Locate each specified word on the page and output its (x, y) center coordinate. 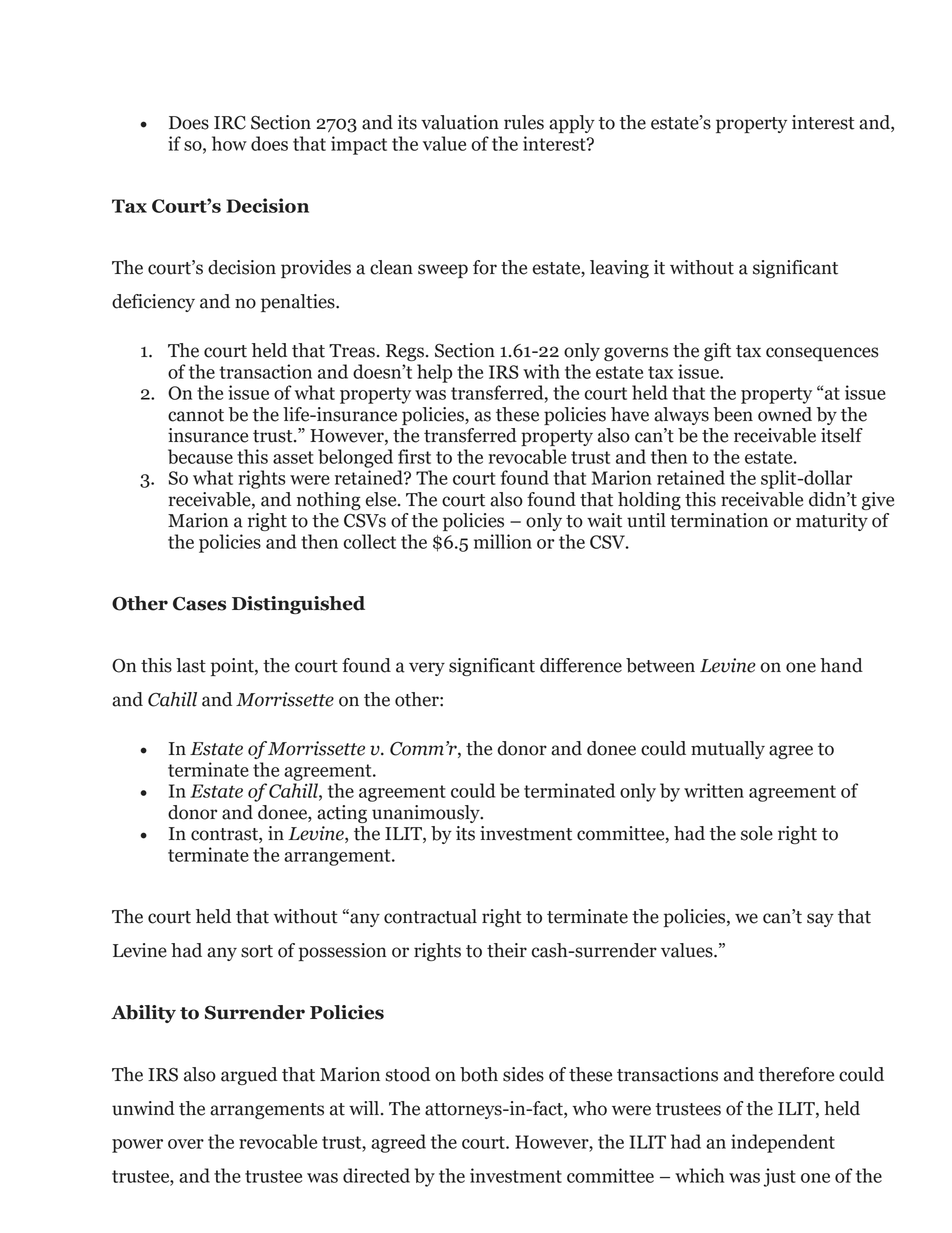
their (507, 950)
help (434, 373)
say (820, 920)
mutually (728, 750)
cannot (196, 415)
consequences (822, 354)
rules (524, 122)
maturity (832, 522)
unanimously (427, 814)
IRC (230, 123)
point (233, 667)
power (137, 1146)
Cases (199, 604)
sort (257, 951)
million (503, 541)
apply (572, 124)
